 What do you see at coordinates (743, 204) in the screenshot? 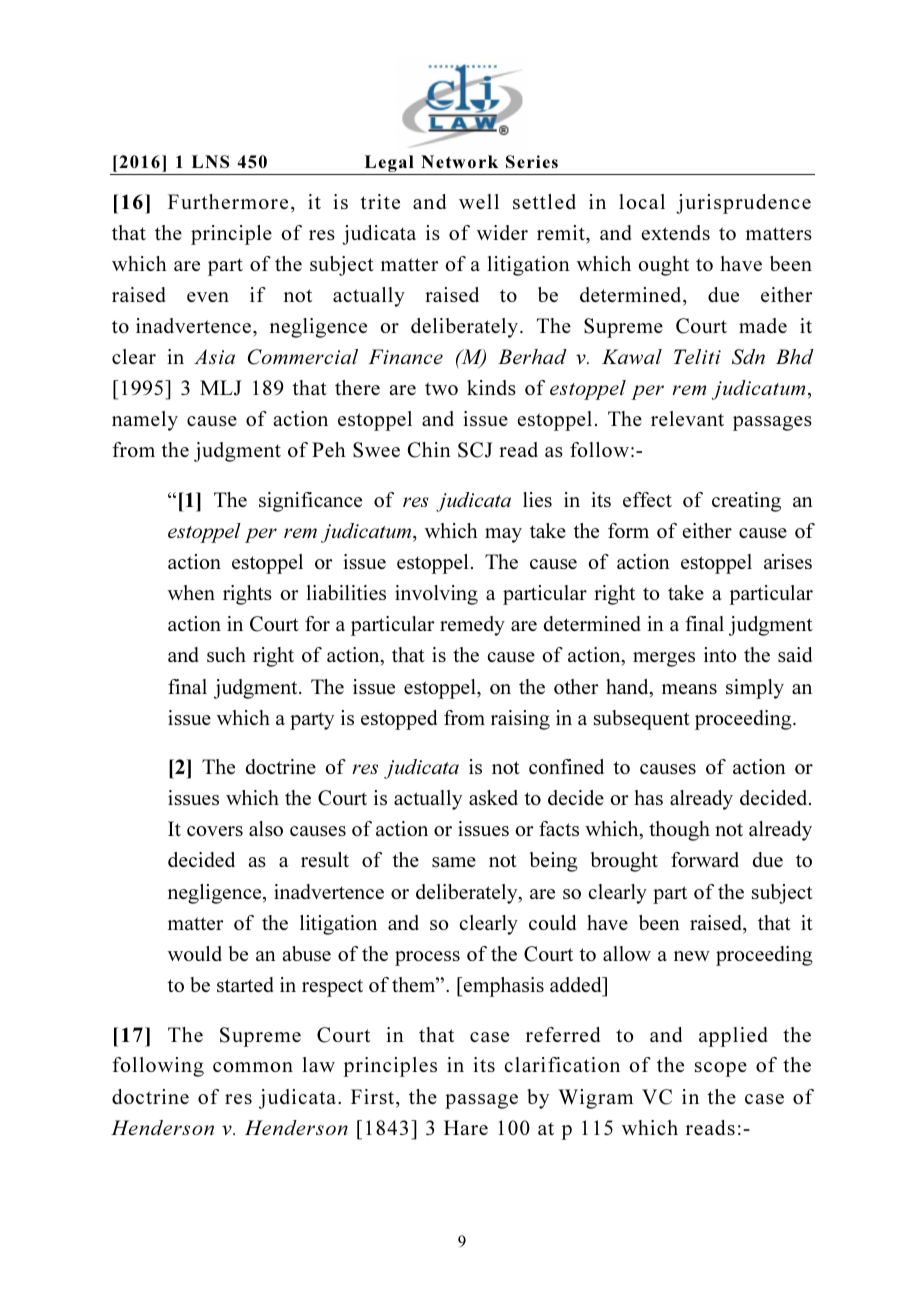
I see `jurisprudence` at bounding box center [743, 204].
